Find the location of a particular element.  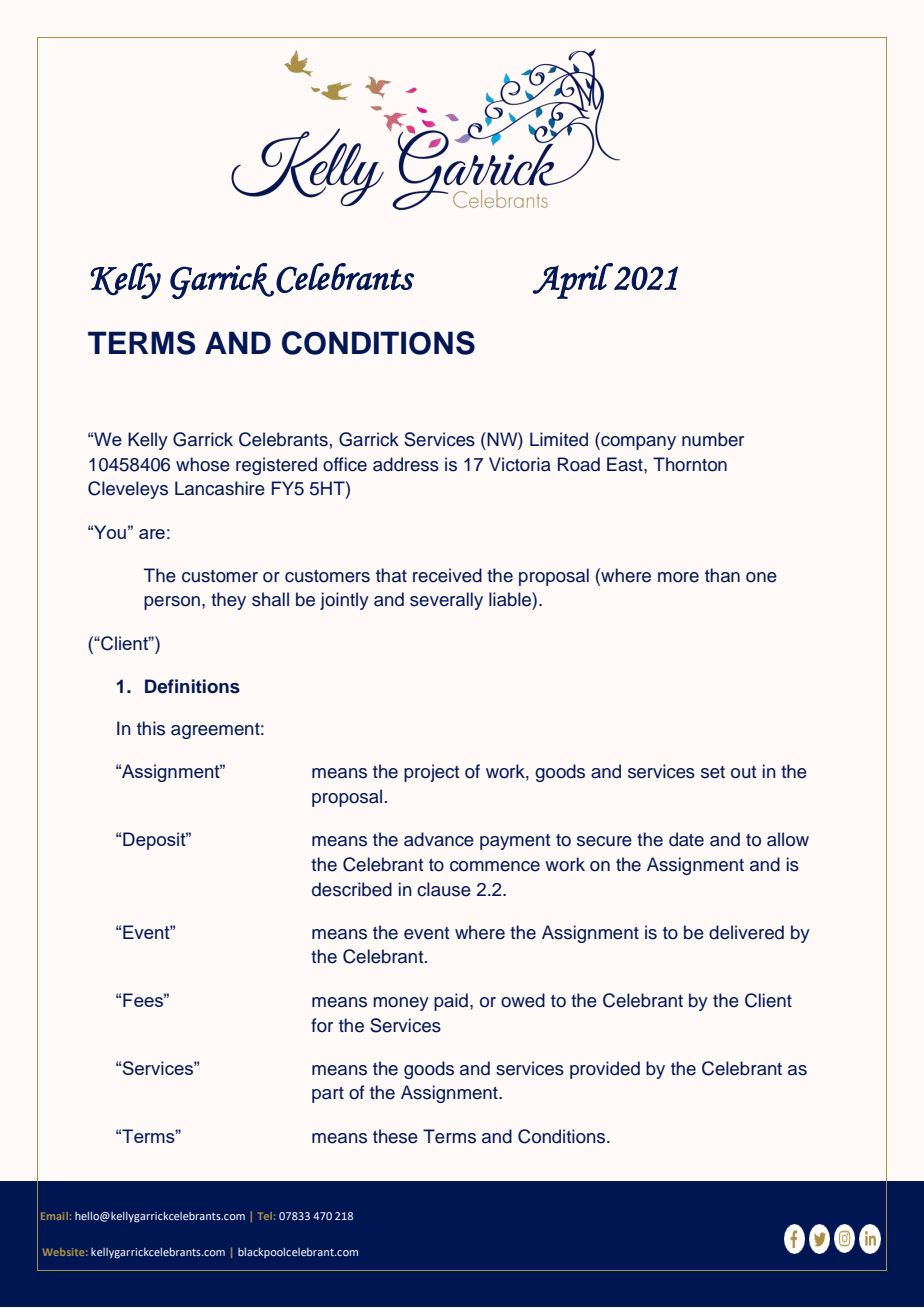

advance is located at coordinates (439, 839).
